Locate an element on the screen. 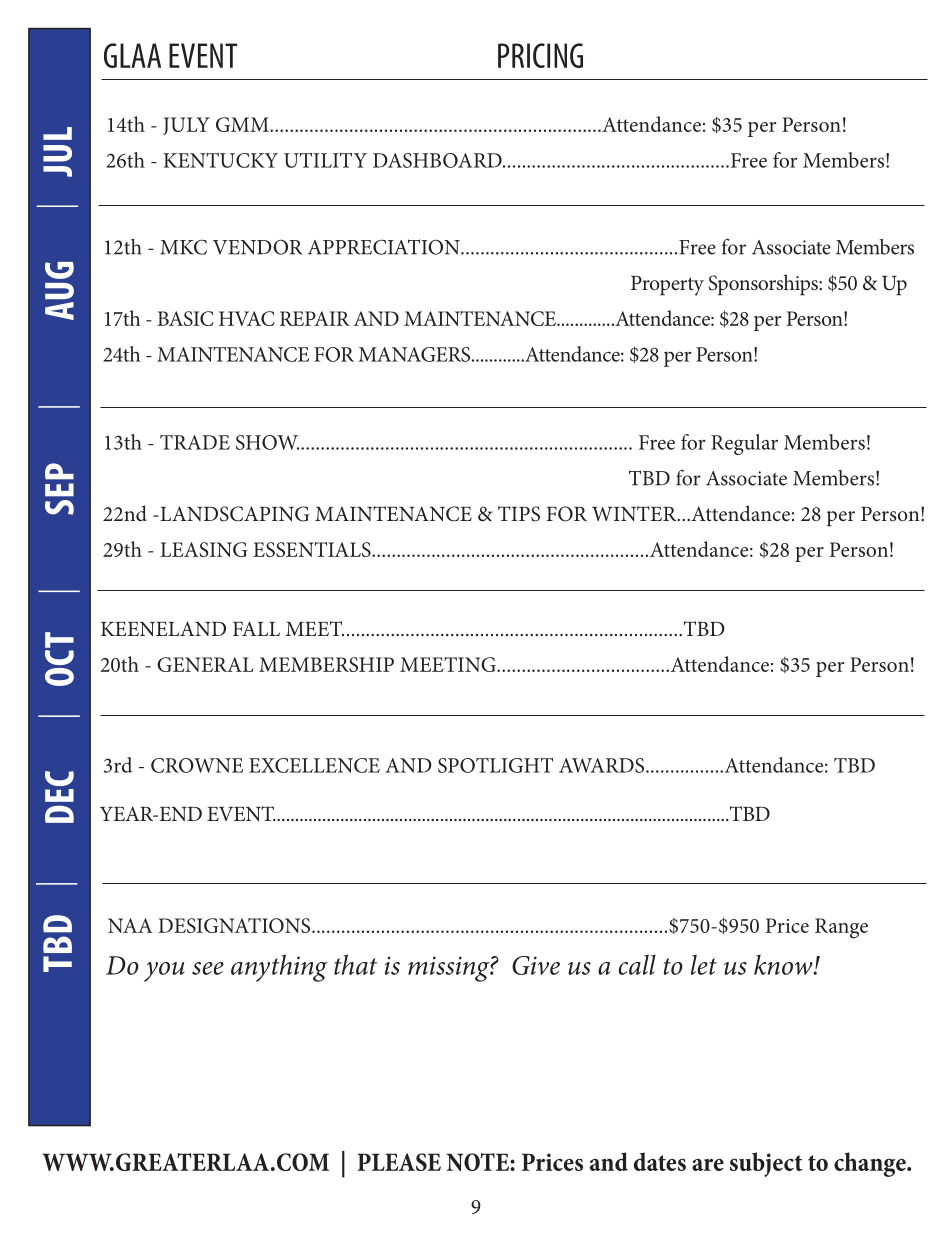 Image resolution: width=952 pixels, height=1233 pixels. HVAC is located at coordinates (247, 318).
